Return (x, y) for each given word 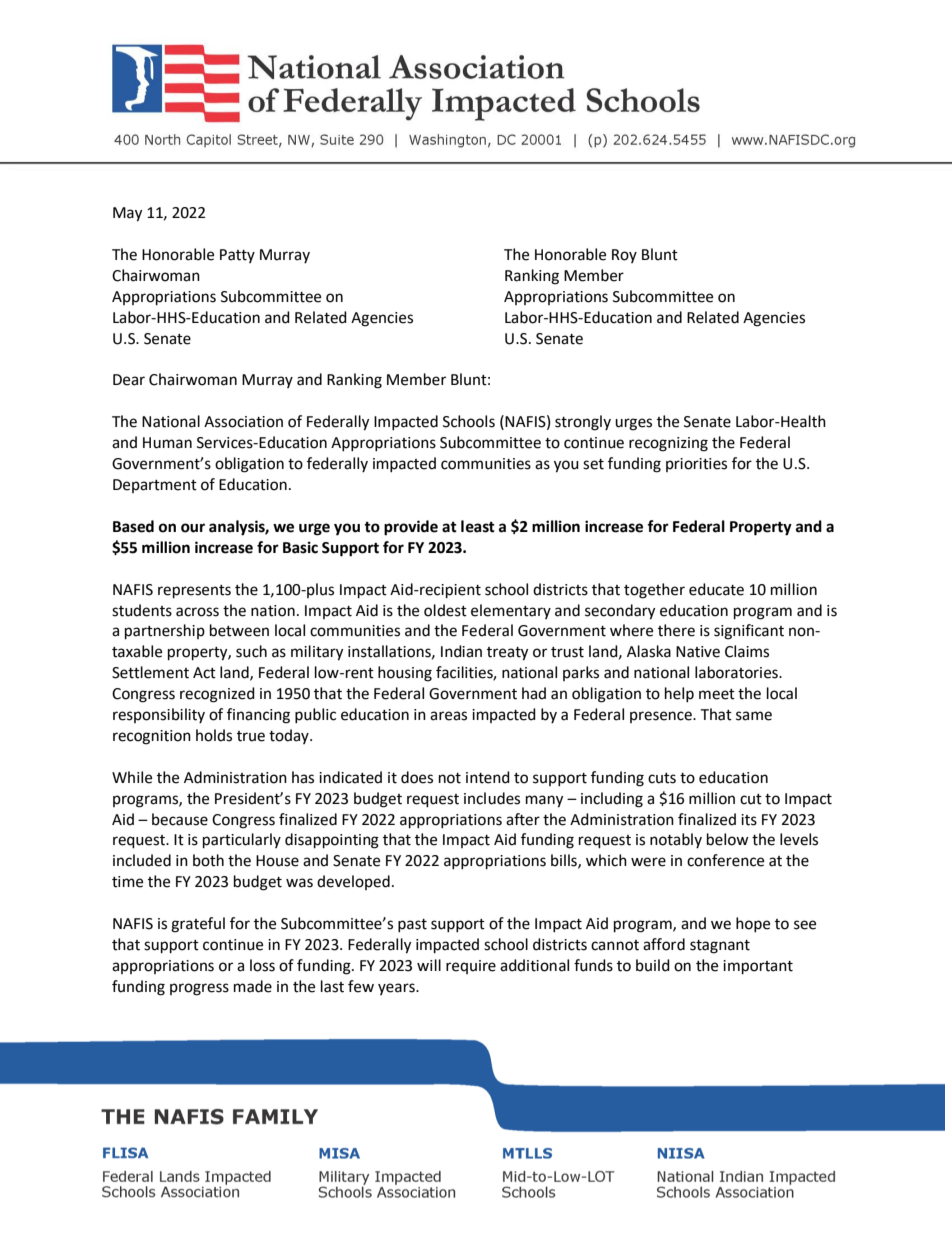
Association (243, 422)
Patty (237, 256)
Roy (624, 256)
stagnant (720, 947)
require (471, 967)
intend (488, 777)
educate (716, 589)
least (478, 526)
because (180, 819)
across (197, 612)
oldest (445, 610)
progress (199, 989)
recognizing (668, 444)
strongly (583, 423)
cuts (662, 778)
